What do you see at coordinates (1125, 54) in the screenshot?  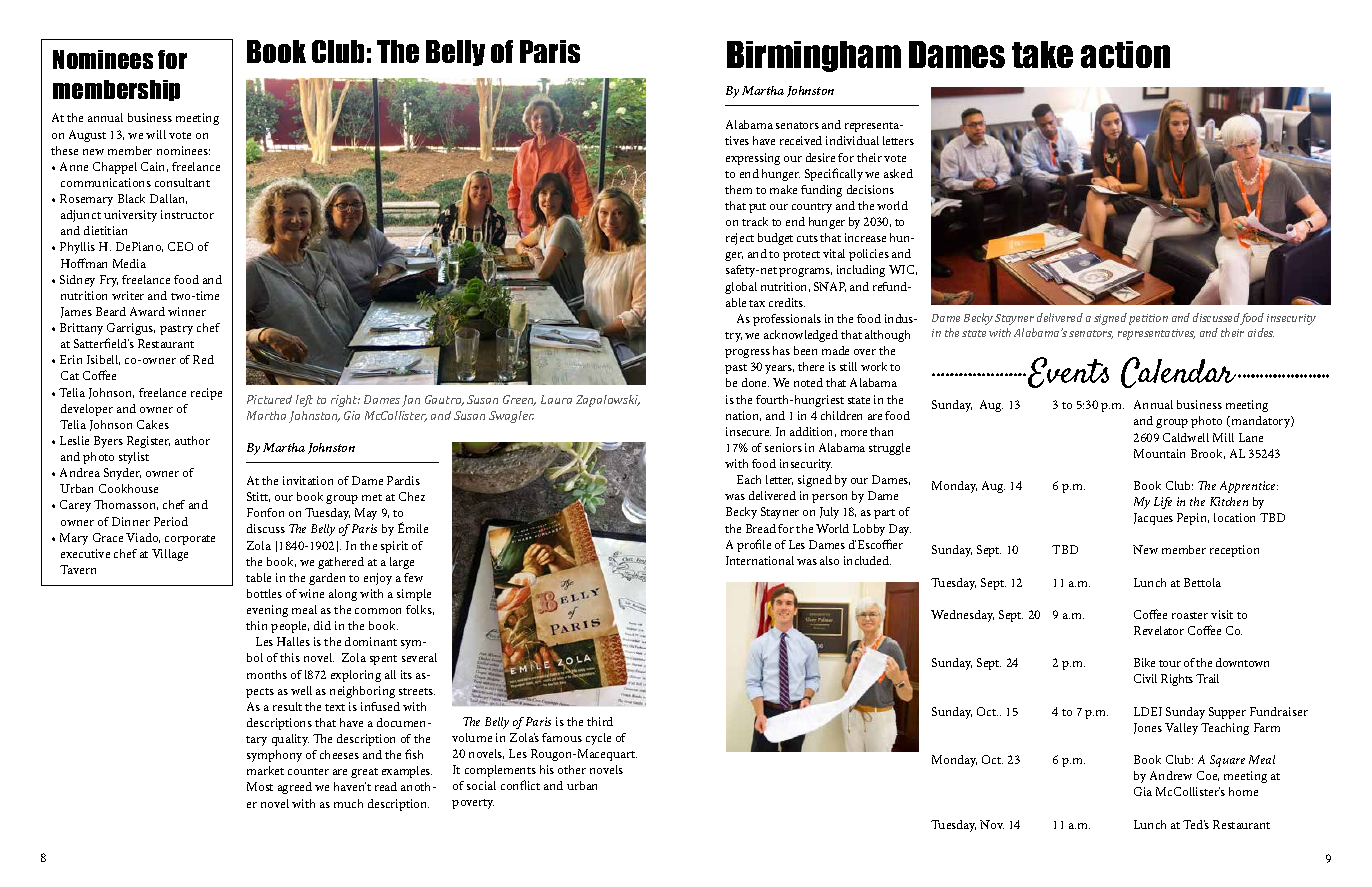 I see `action` at bounding box center [1125, 54].
